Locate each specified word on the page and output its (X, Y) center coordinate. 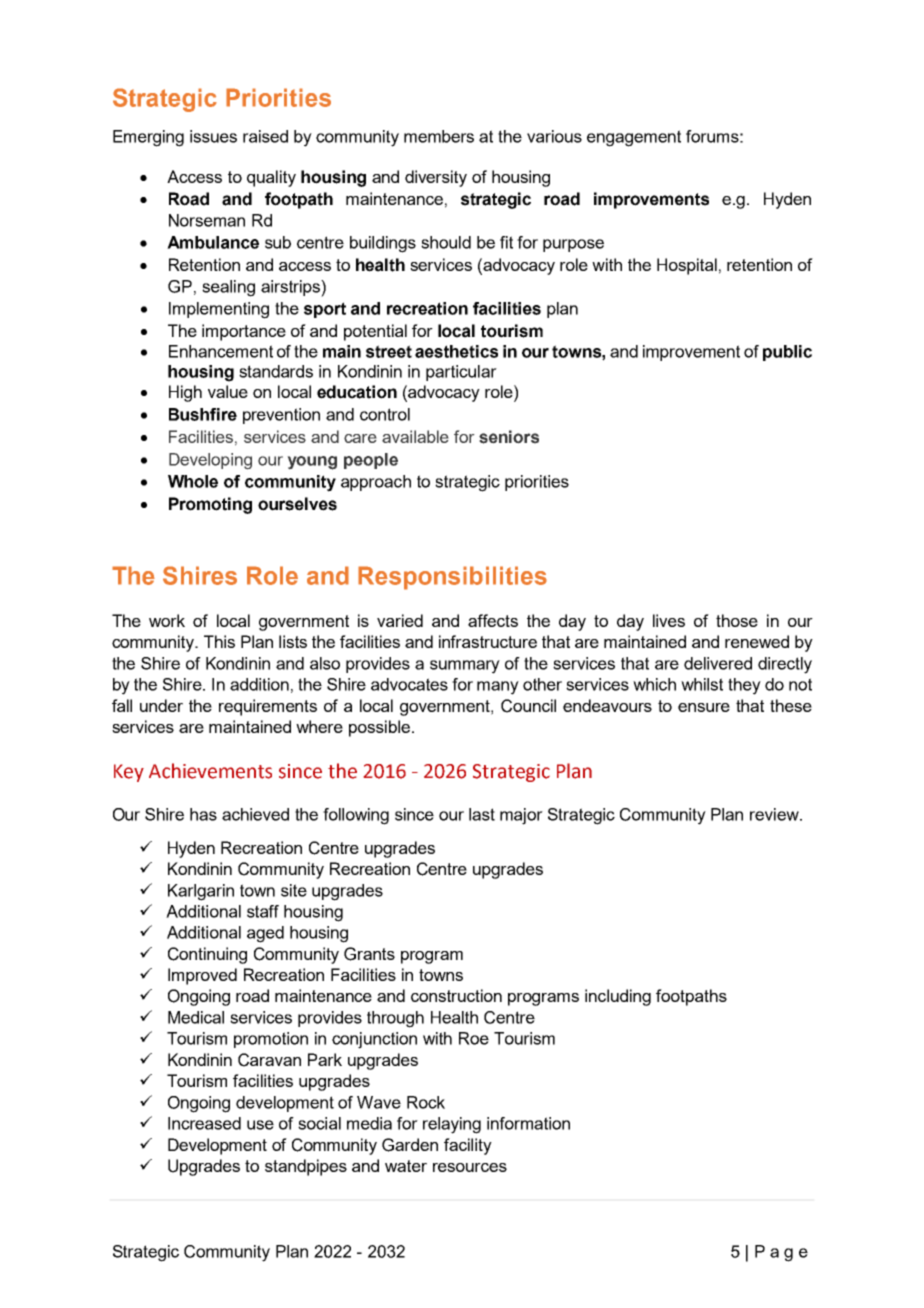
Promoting (210, 505)
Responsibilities (452, 578)
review (775, 814)
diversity (436, 178)
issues (213, 136)
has (203, 814)
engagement (634, 138)
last (482, 814)
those (737, 620)
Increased (204, 1123)
